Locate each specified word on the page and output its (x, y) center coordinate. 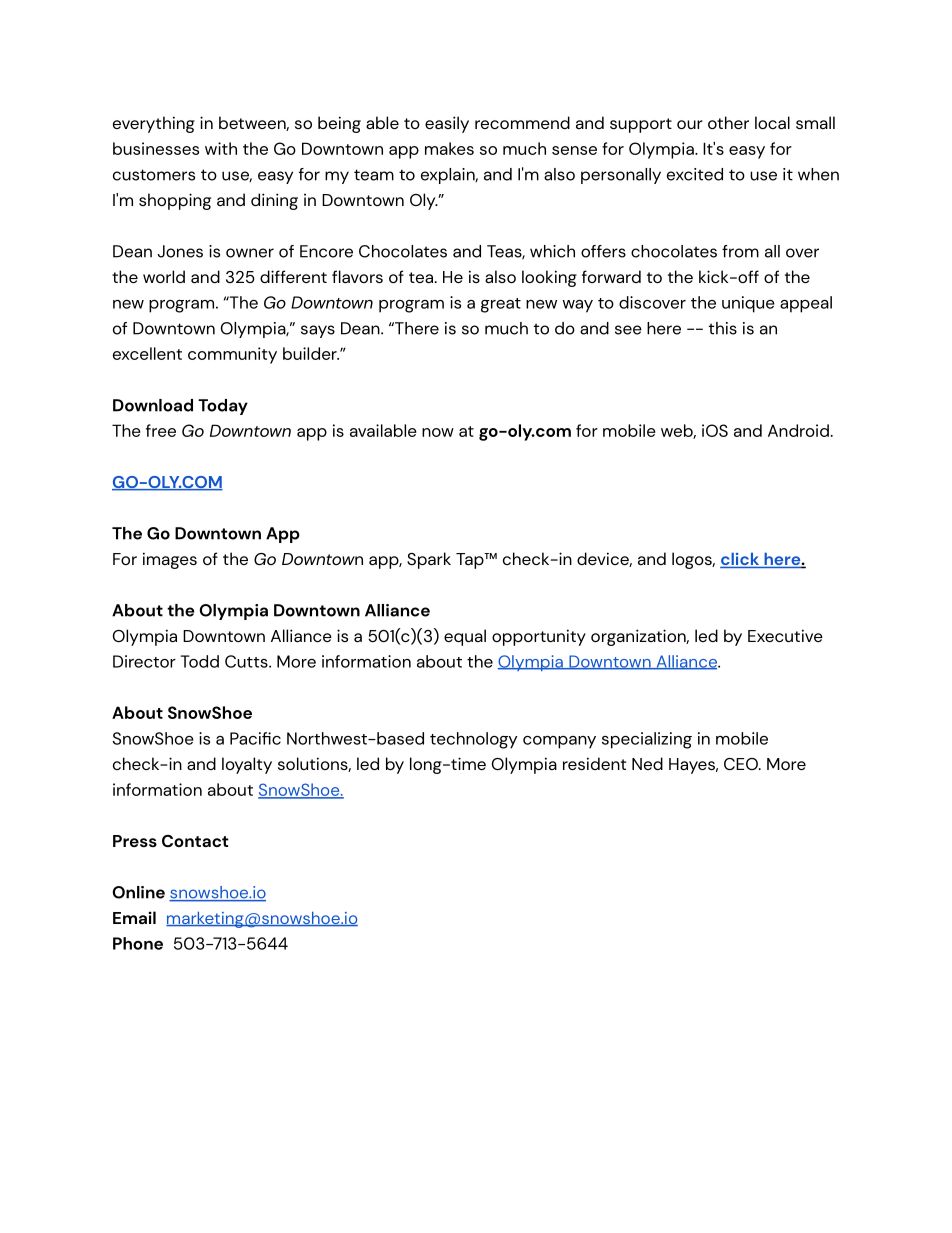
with (221, 148)
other (728, 122)
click (741, 560)
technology (474, 740)
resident (594, 763)
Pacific (255, 738)
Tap (471, 561)
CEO (742, 764)
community (232, 355)
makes (449, 148)
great (501, 305)
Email (134, 917)
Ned (647, 763)
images (170, 560)
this (723, 328)
